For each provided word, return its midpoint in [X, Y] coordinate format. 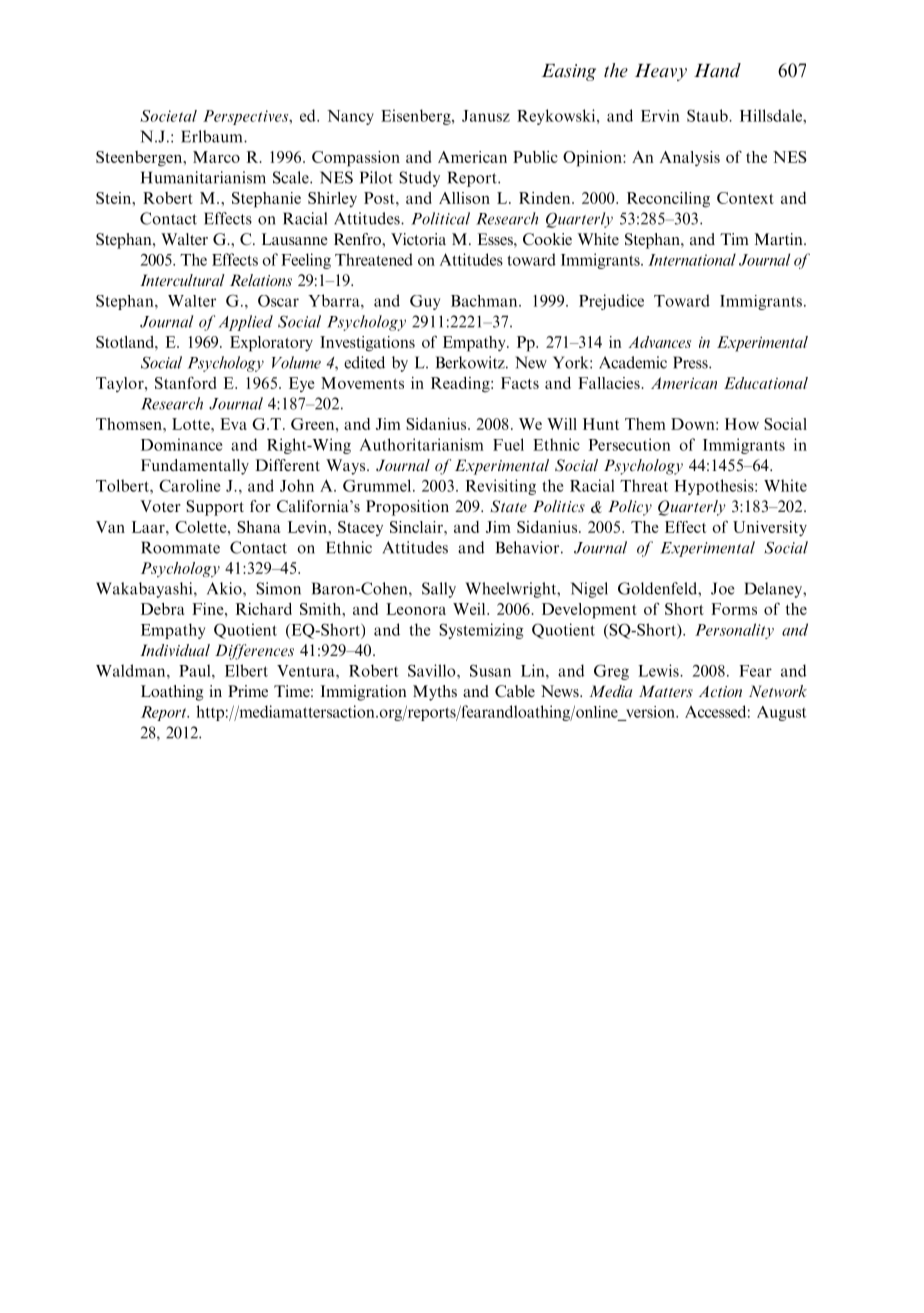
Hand [717, 70]
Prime [248, 691]
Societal [168, 116]
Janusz [486, 116]
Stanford [185, 382]
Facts [520, 383]
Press [691, 362]
